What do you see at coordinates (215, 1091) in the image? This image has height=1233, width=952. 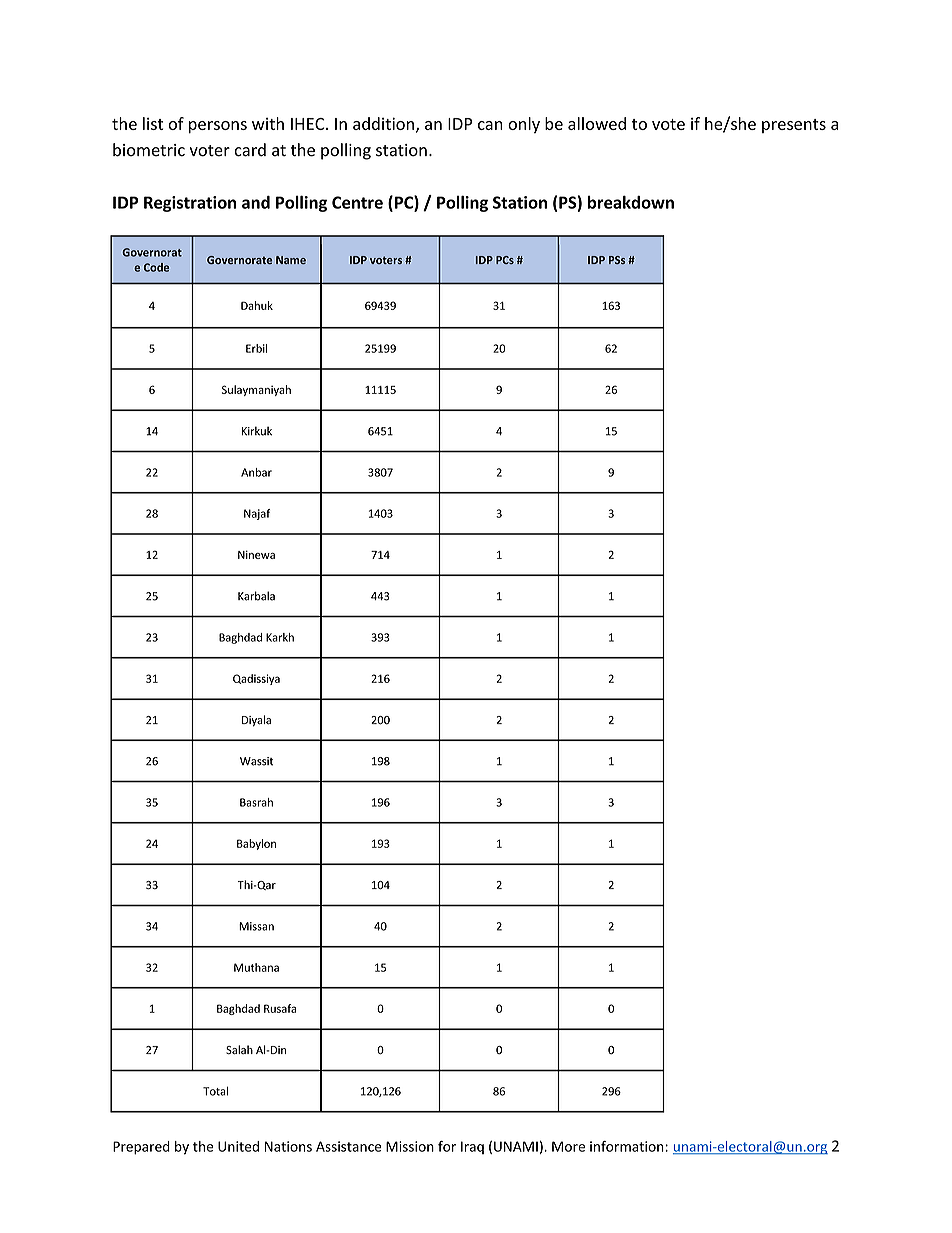 I see `Total` at bounding box center [215, 1091].
